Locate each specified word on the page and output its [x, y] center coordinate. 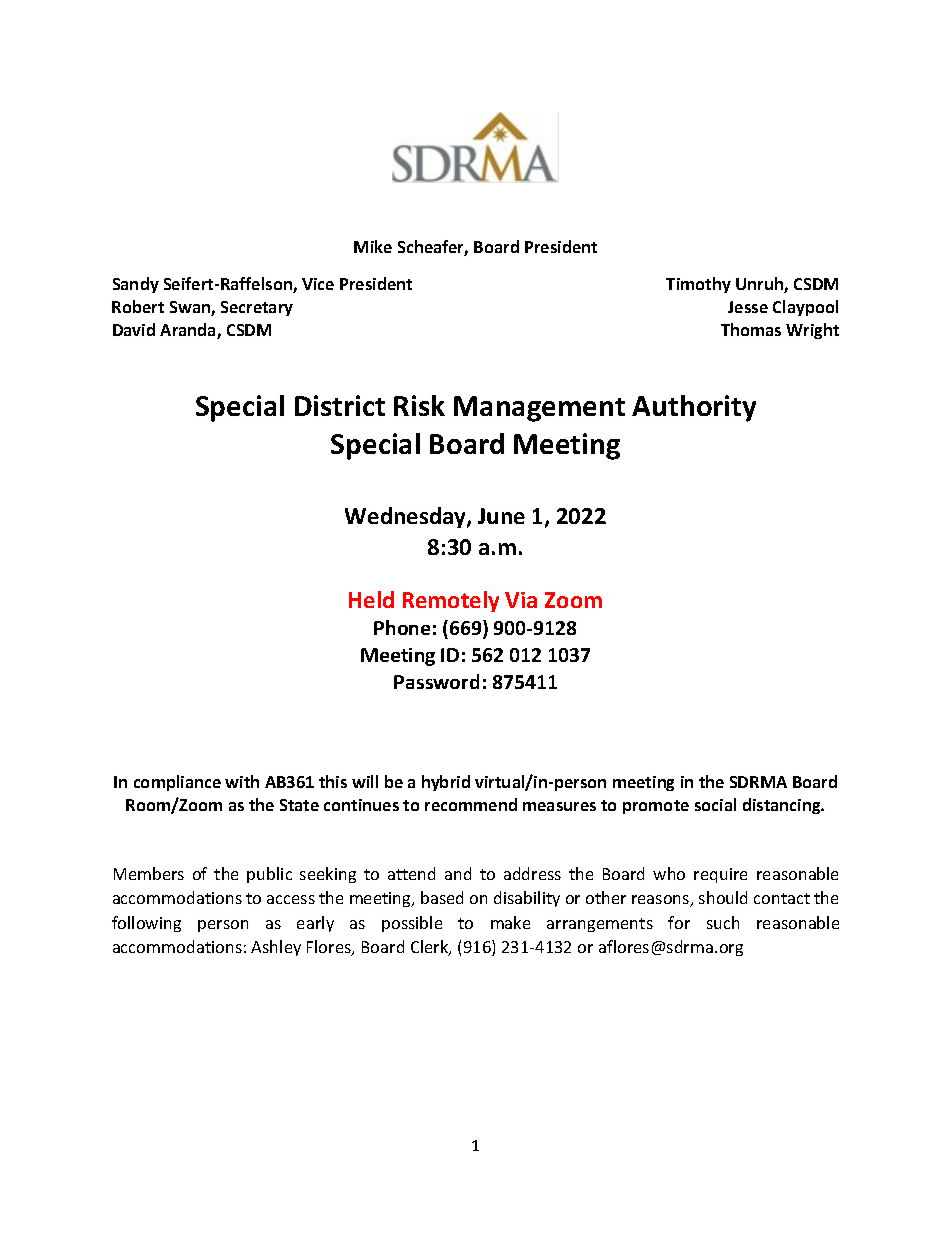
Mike [373, 246]
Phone [402, 627]
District [340, 405]
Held [371, 599]
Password [436, 681]
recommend [471, 804]
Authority [694, 408]
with [242, 781]
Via [521, 600]
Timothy [698, 285]
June [501, 516]
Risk [419, 405]
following [146, 924]
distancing [783, 806]
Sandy [136, 285]
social [715, 804]
